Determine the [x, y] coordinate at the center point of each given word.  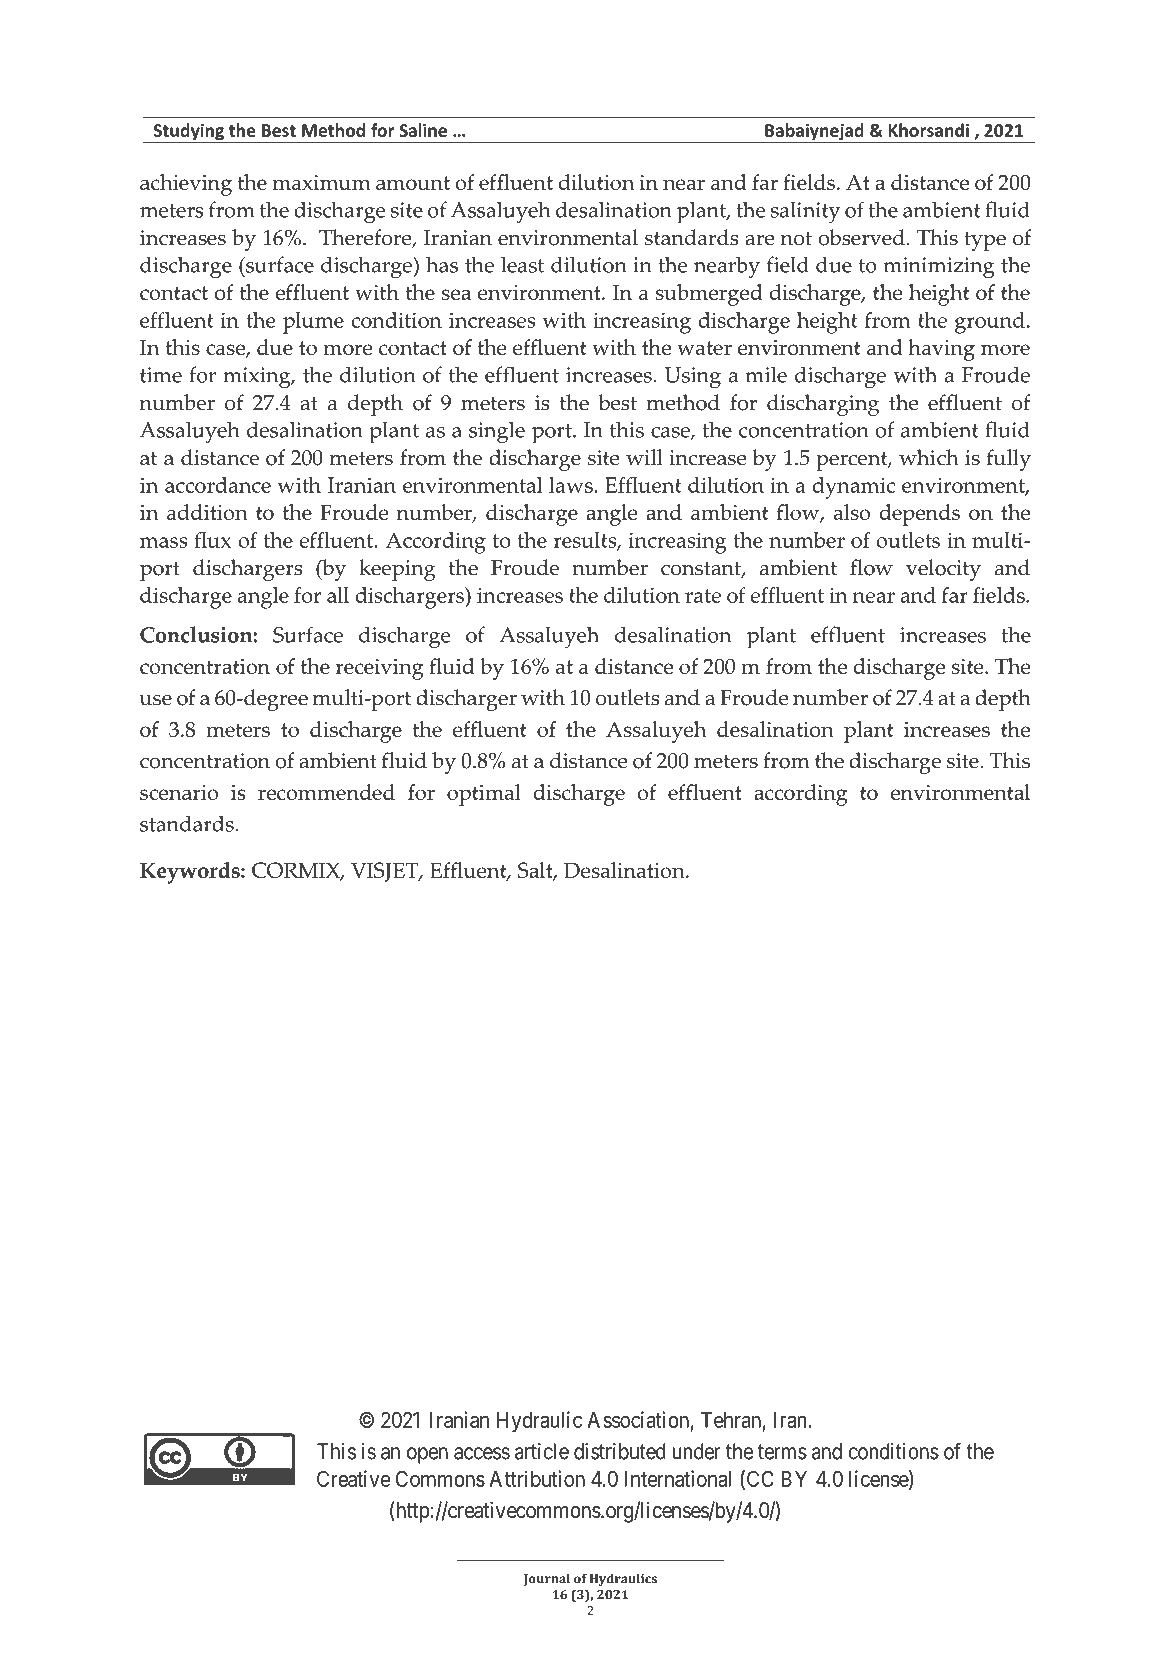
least [522, 264]
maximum [322, 182]
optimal [484, 795]
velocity [943, 570]
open [427, 1455]
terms [782, 1452]
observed [861, 237]
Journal [547, 1579]
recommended [326, 792]
